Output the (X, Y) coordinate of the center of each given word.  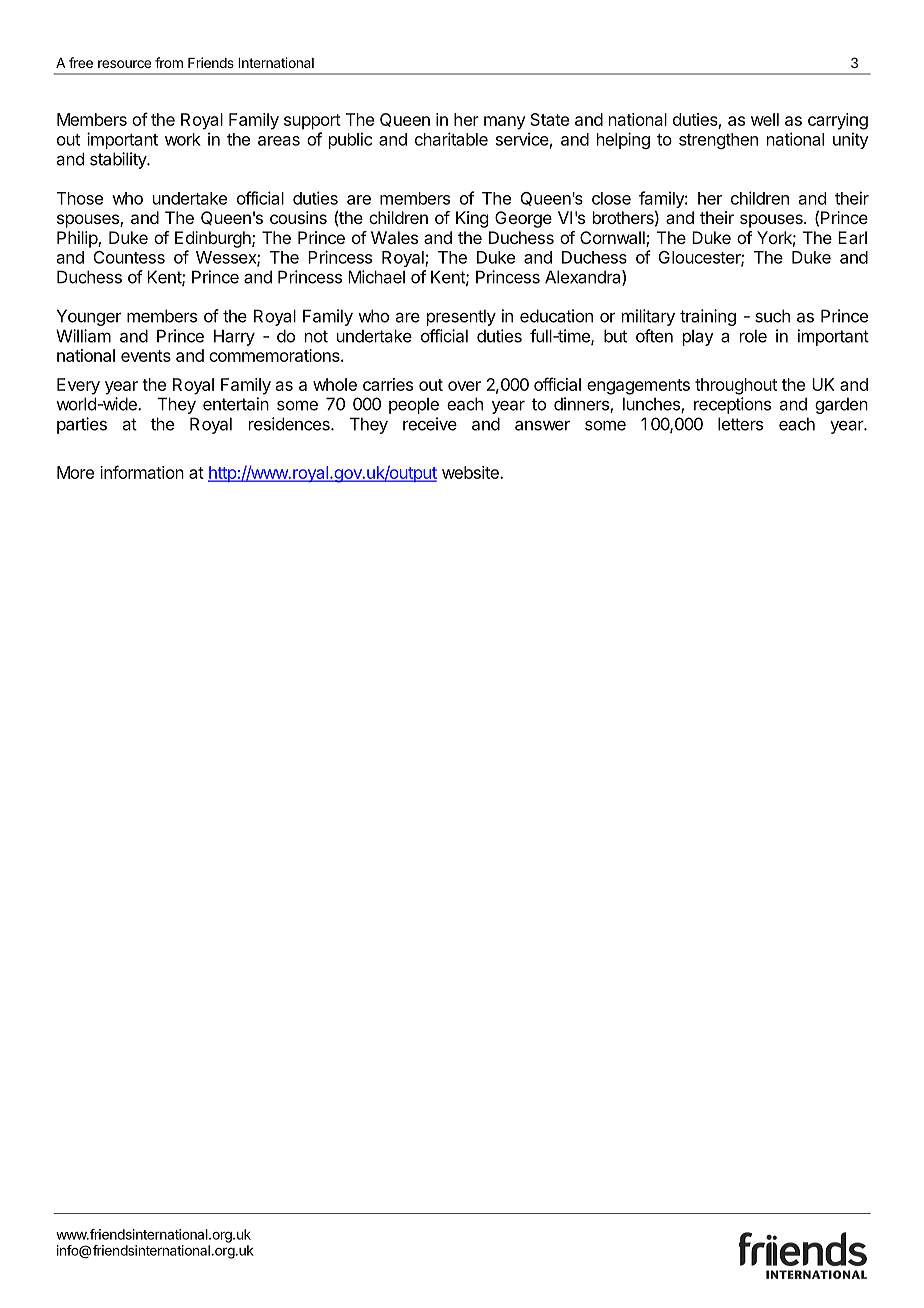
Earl (852, 237)
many (505, 123)
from (169, 62)
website (471, 472)
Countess (129, 257)
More (75, 472)
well (765, 119)
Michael (376, 277)
